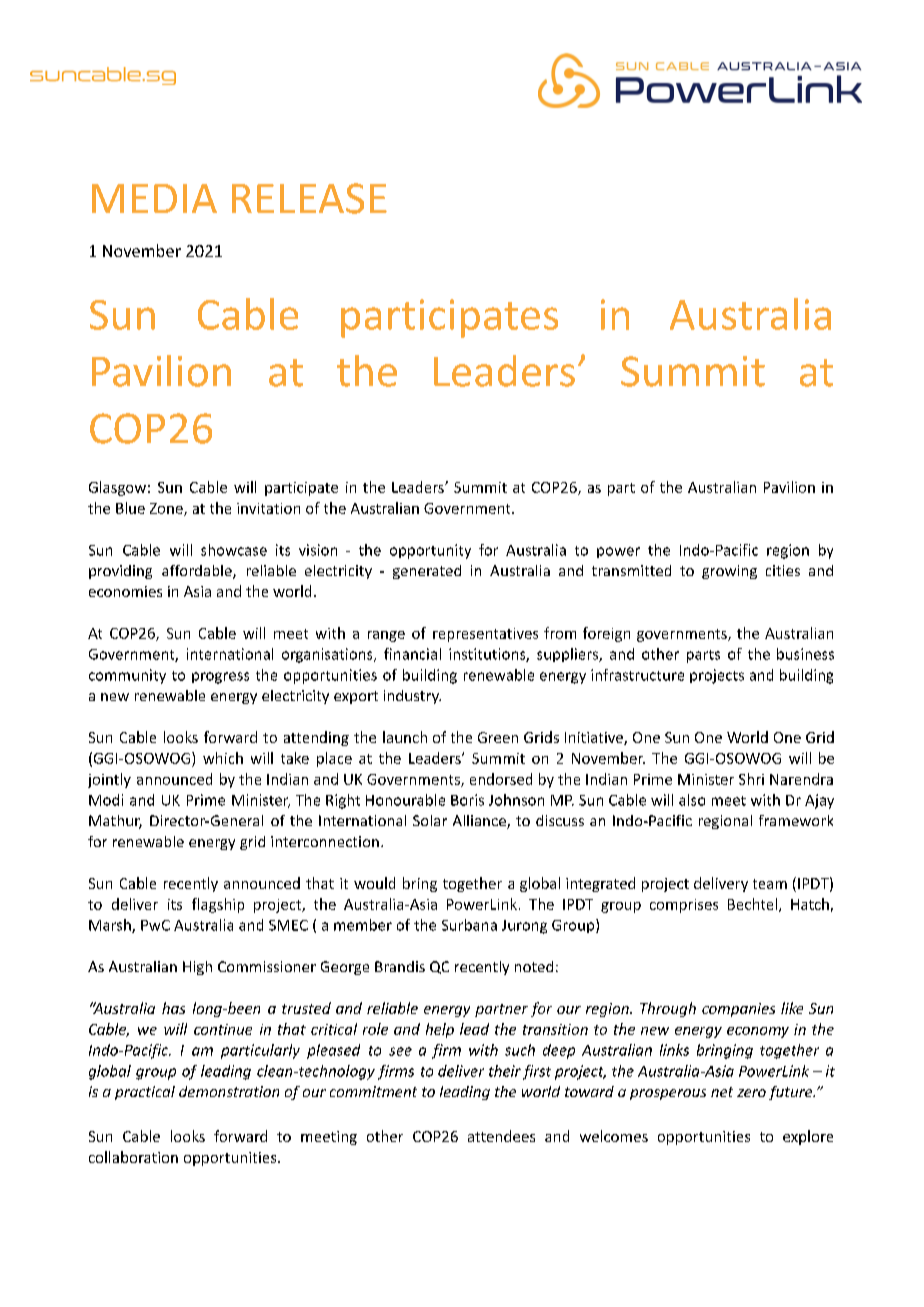 The image size is (924, 1307). What do you see at coordinates (480, 822) in the image?
I see `Alliance` at bounding box center [480, 822].
